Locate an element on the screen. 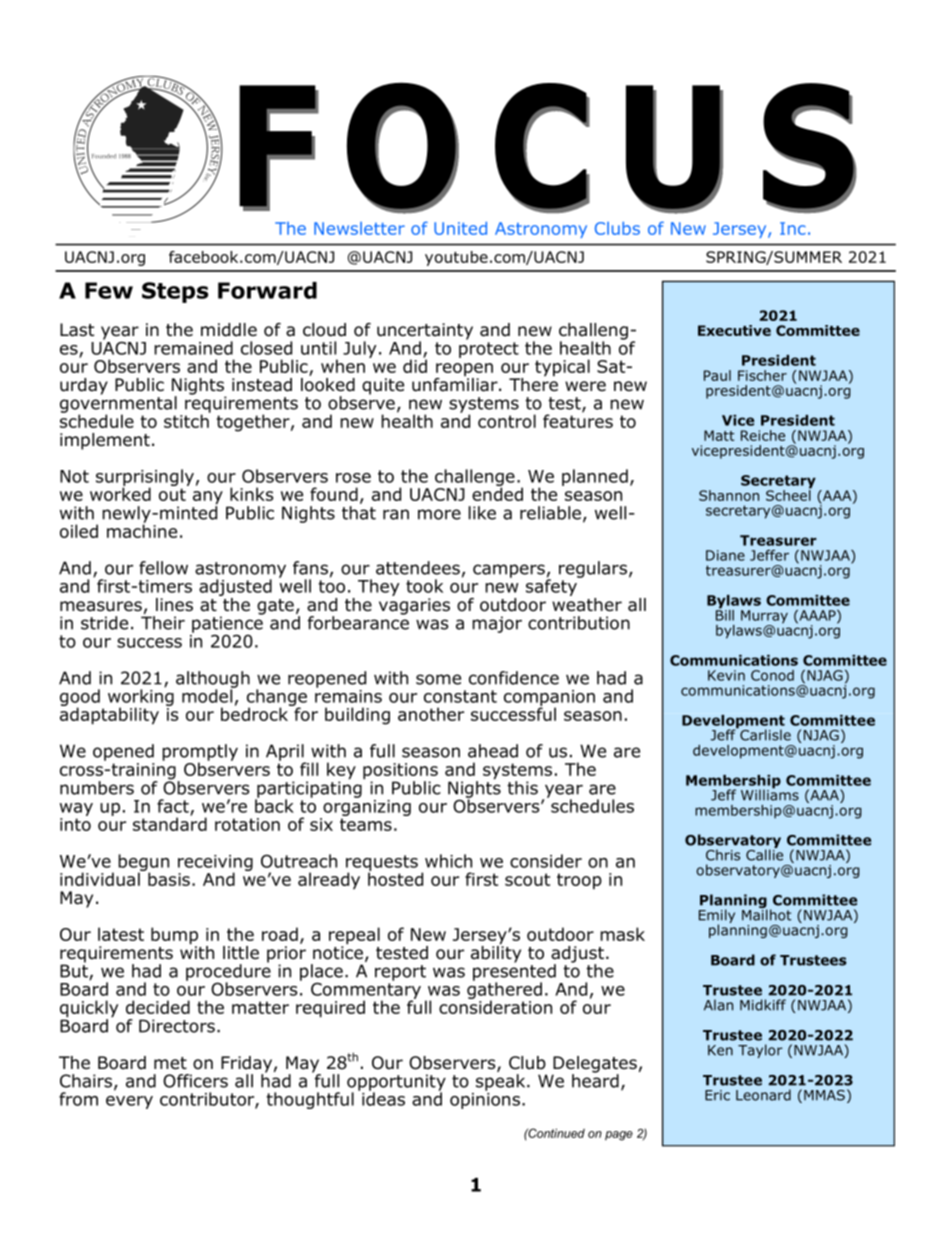 Image resolution: width=952 pixels, height=1233 pixels. opinions is located at coordinates (485, 1101).
